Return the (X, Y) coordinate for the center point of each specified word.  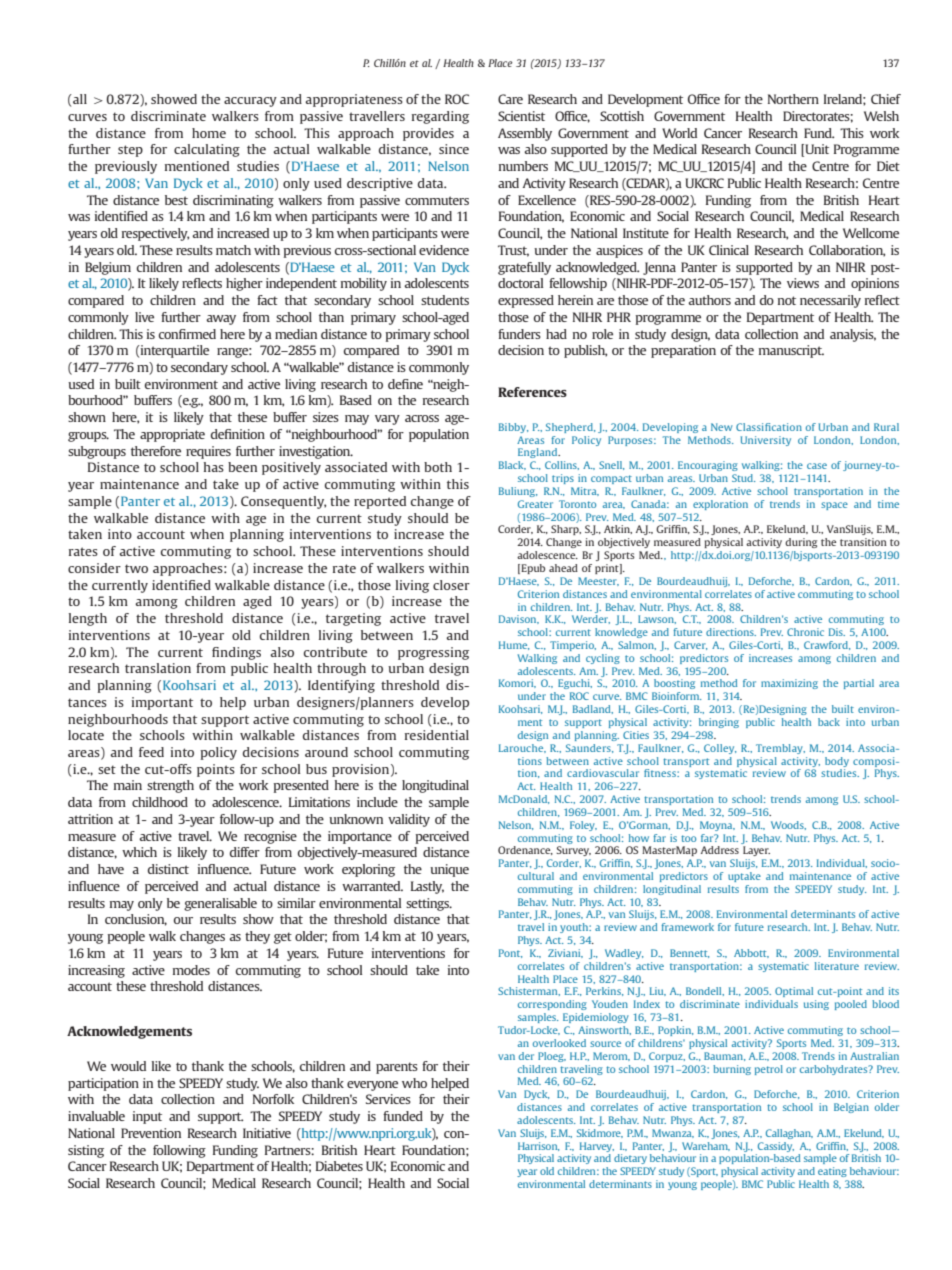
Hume (514, 645)
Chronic (805, 632)
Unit (816, 150)
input (147, 1117)
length (88, 619)
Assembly (525, 134)
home (209, 133)
